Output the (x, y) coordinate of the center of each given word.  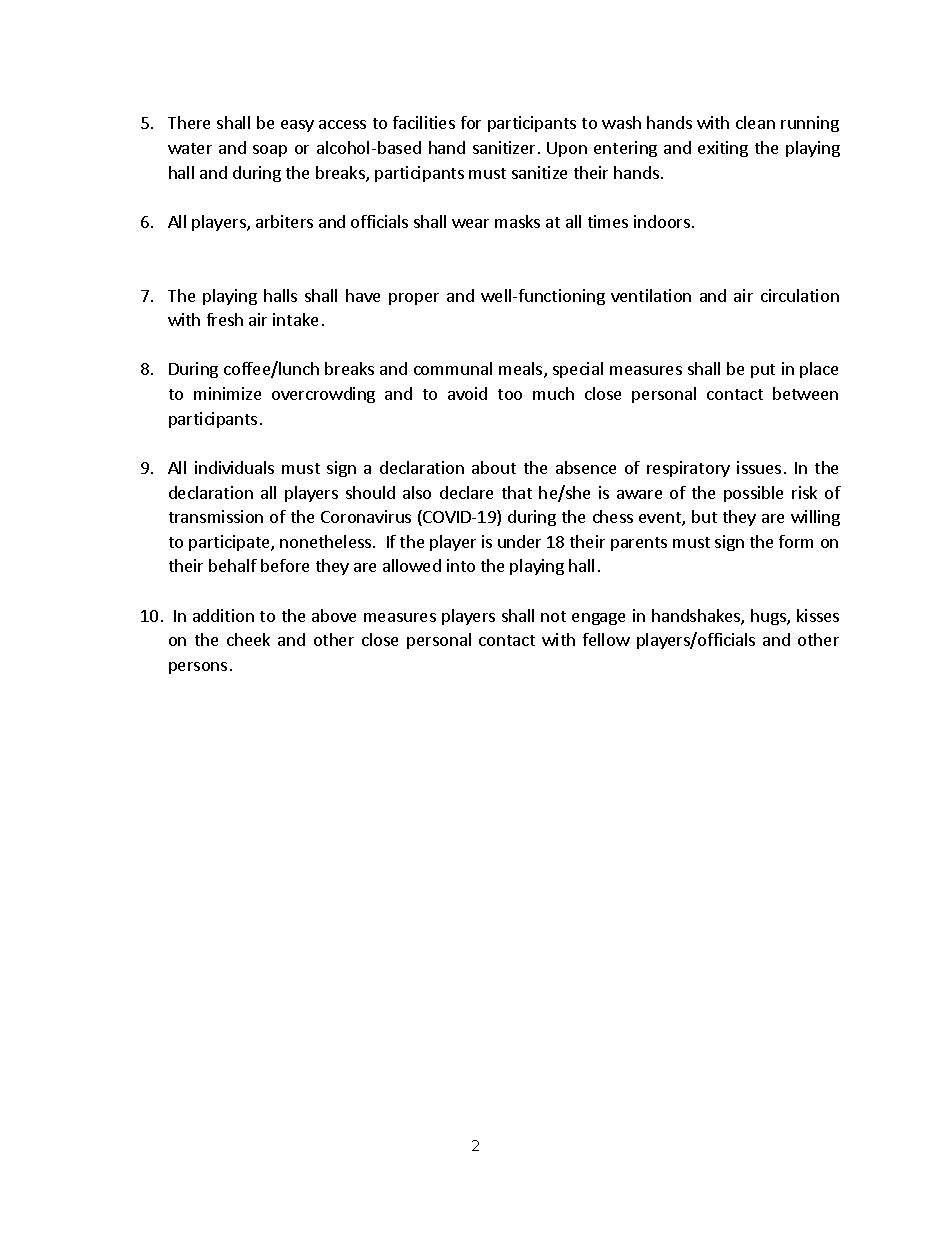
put (763, 371)
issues (759, 467)
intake (295, 319)
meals (520, 368)
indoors (663, 221)
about (494, 467)
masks (517, 221)
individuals (234, 467)
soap (270, 151)
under (519, 541)
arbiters (284, 221)
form (796, 541)
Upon (567, 149)
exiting (723, 149)
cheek (248, 639)
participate (230, 543)
